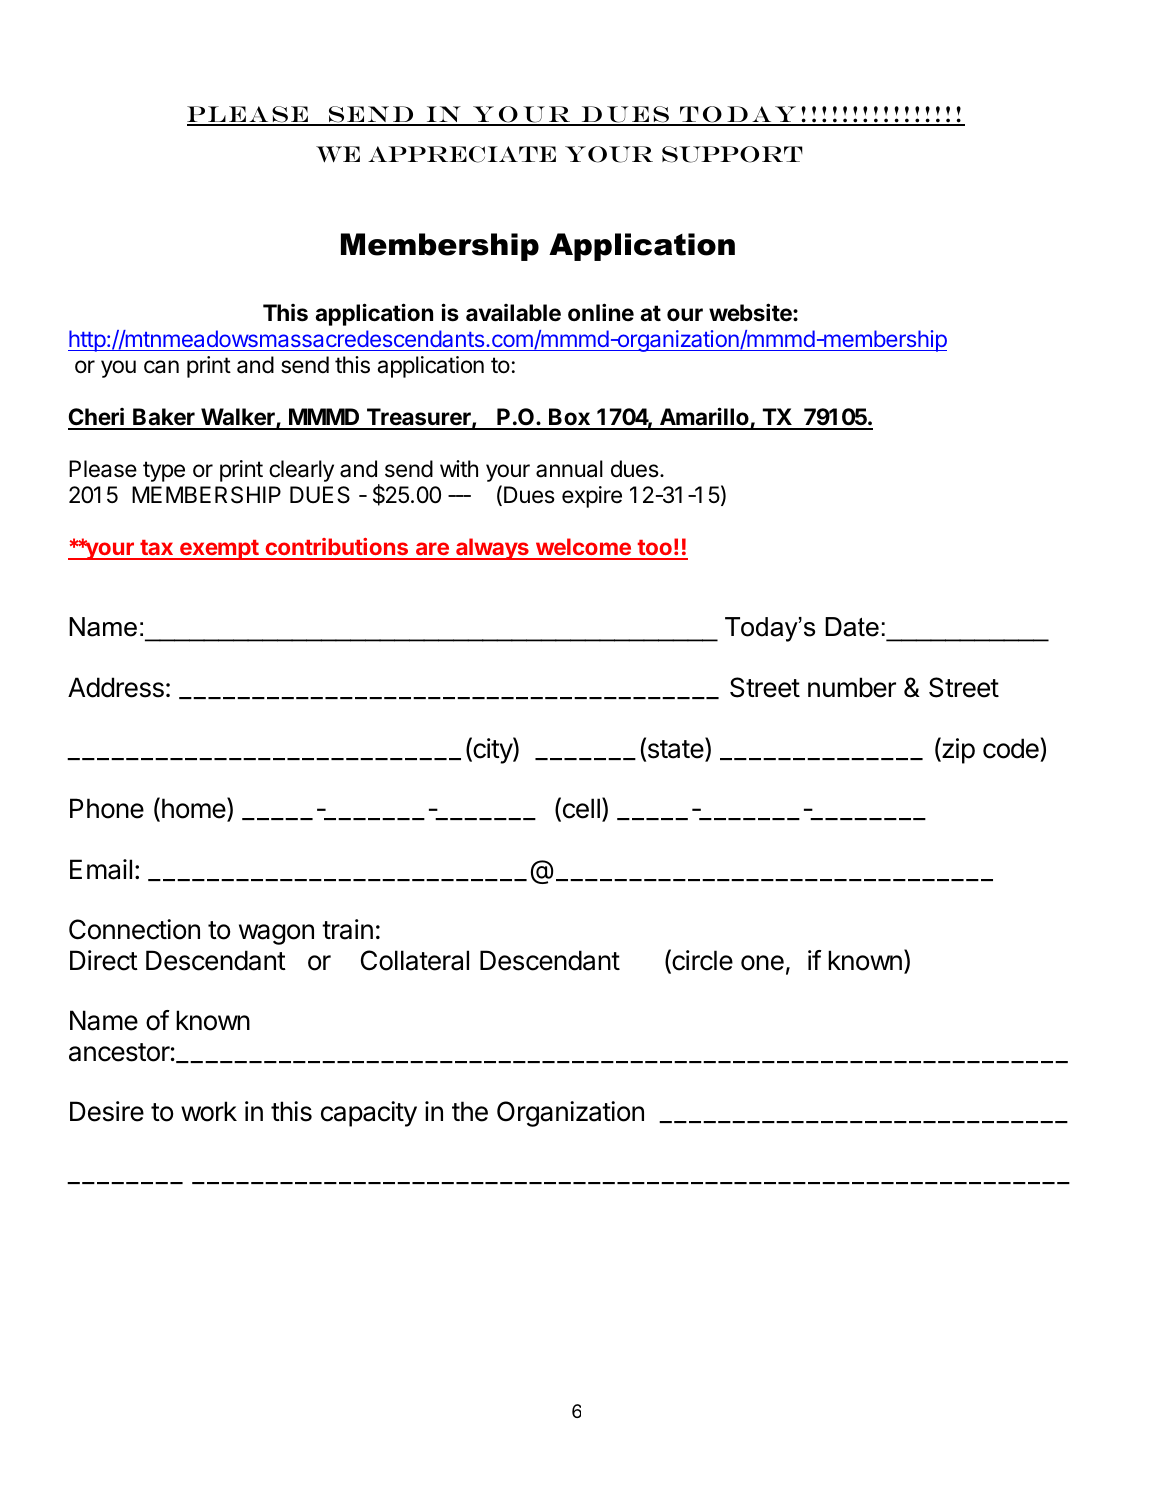 The width and height of the screenshot is (1152, 1491). Describe the element at coordinates (209, 1111) in the screenshot. I see `work` at that location.
